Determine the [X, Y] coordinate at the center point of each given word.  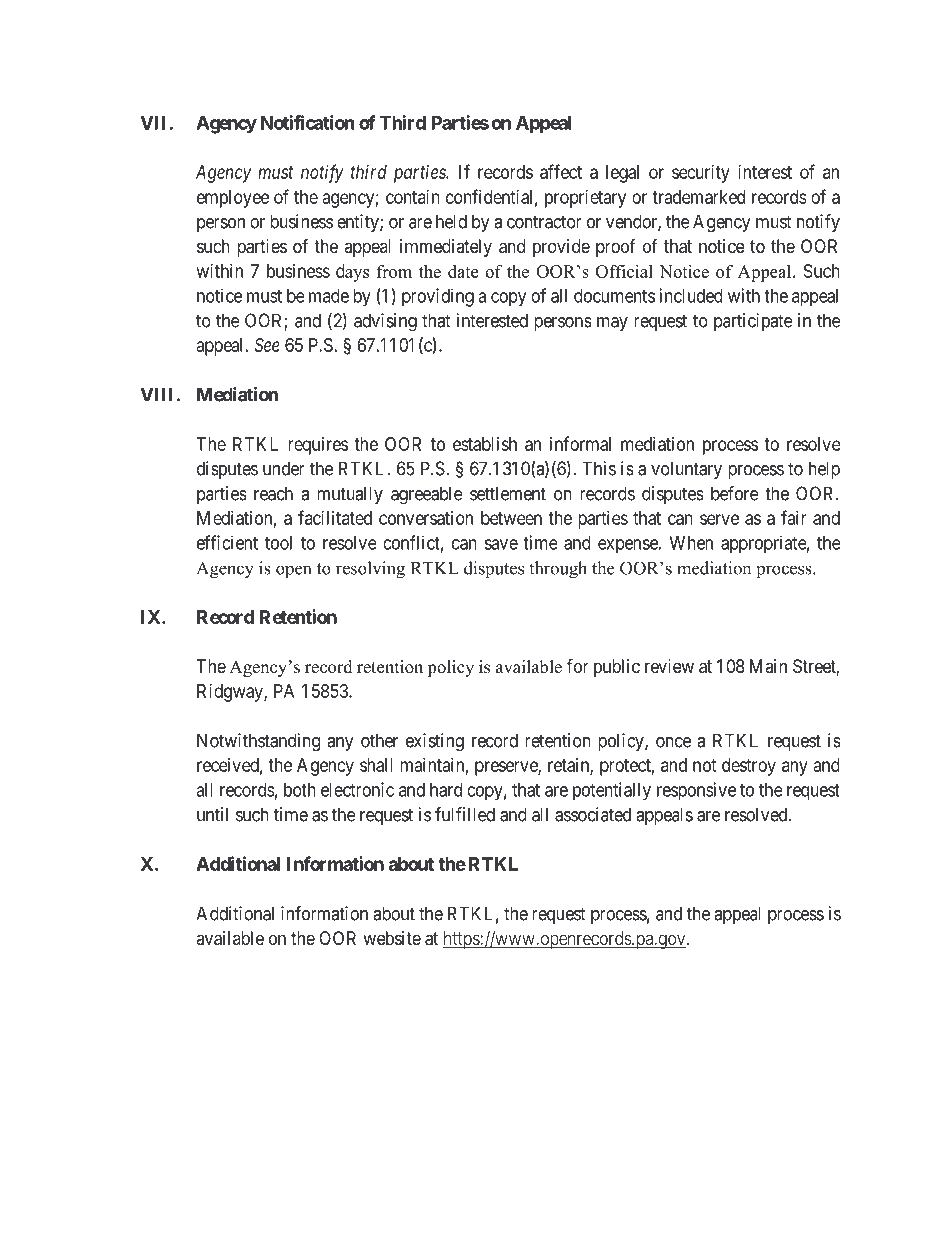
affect [561, 171]
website [392, 938]
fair [794, 517]
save [501, 544]
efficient [227, 542]
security [701, 174]
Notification [308, 122]
